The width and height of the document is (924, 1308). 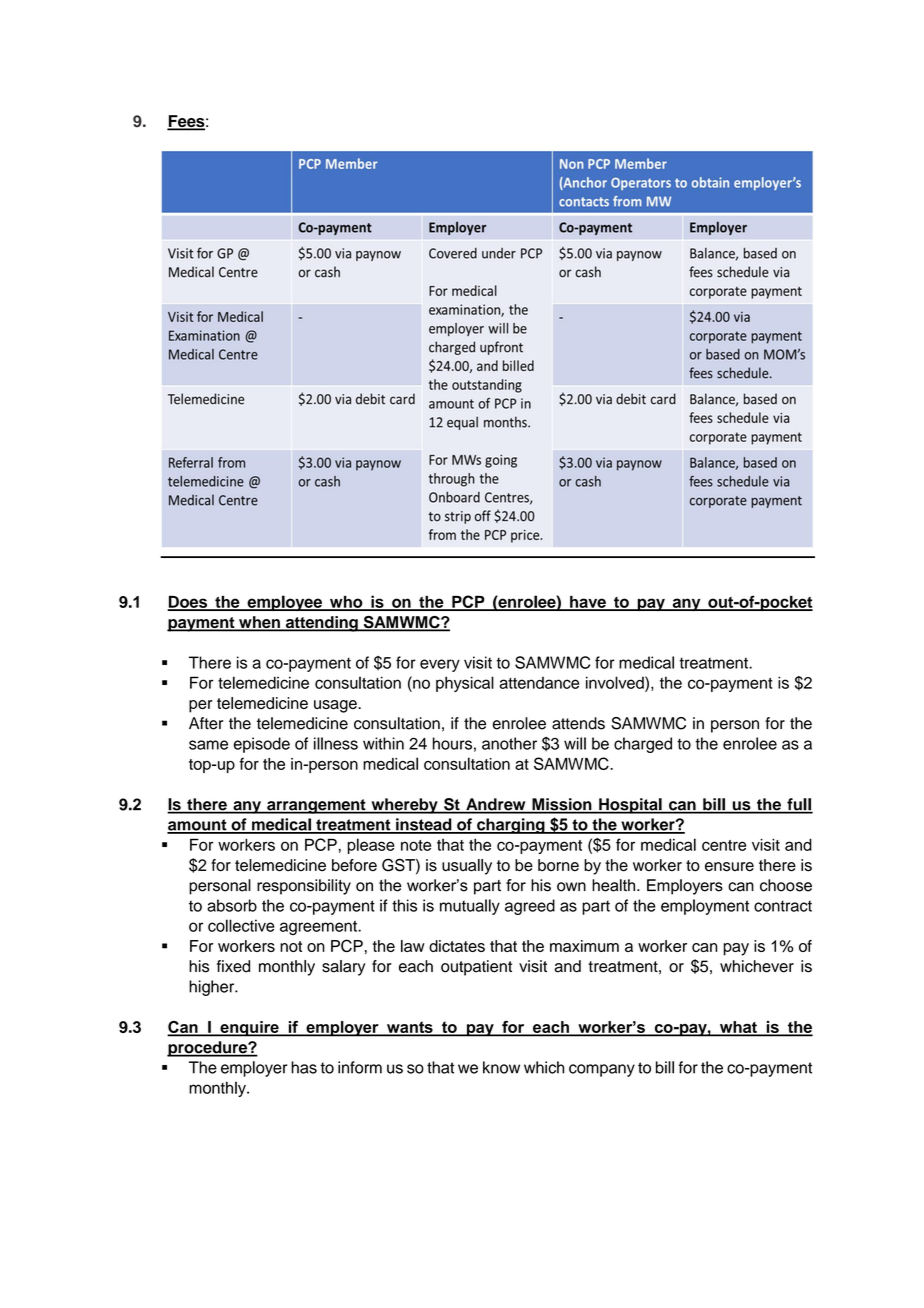 What do you see at coordinates (262, 745) in the document?
I see `episode` at bounding box center [262, 745].
